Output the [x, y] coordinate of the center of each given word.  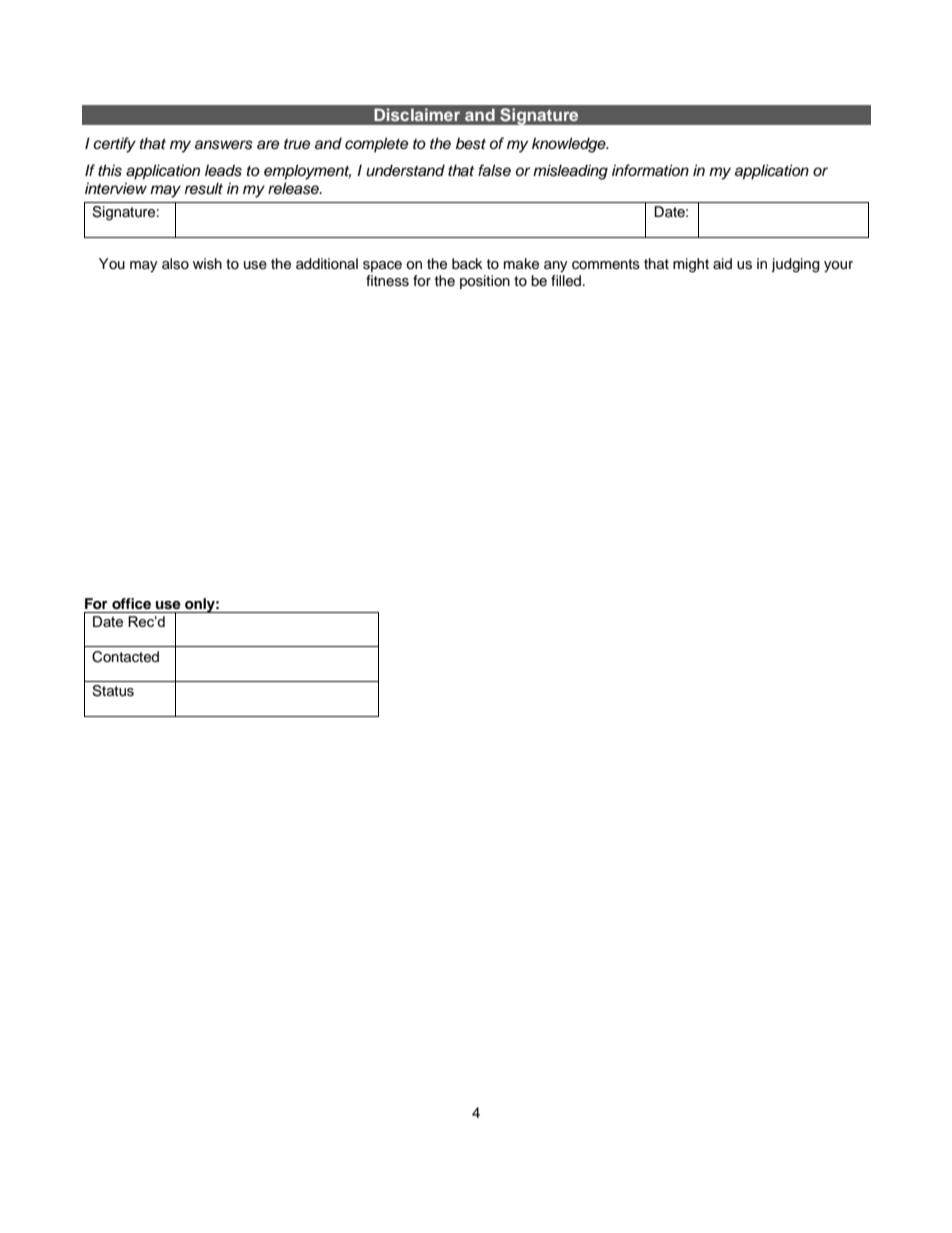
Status [113, 691]
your [838, 266]
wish [207, 264]
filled [567, 281]
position [485, 282]
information [650, 170]
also [175, 264]
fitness [387, 281]
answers [224, 145]
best [471, 143]
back [467, 263]
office [131, 604]
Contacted [125, 657]
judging [795, 265]
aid [722, 263]
